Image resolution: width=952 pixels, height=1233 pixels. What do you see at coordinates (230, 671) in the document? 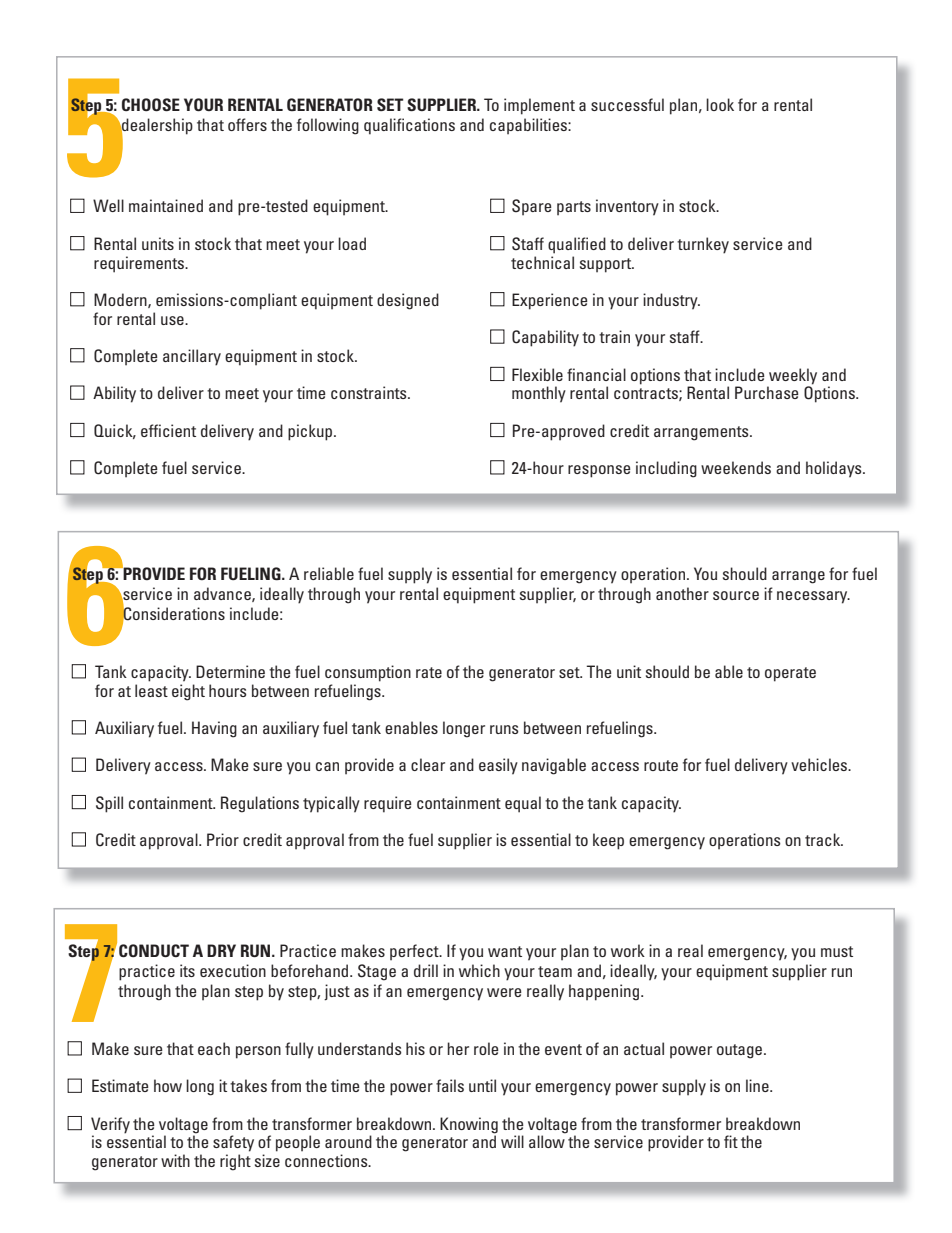
I see `Determine` at bounding box center [230, 671].
